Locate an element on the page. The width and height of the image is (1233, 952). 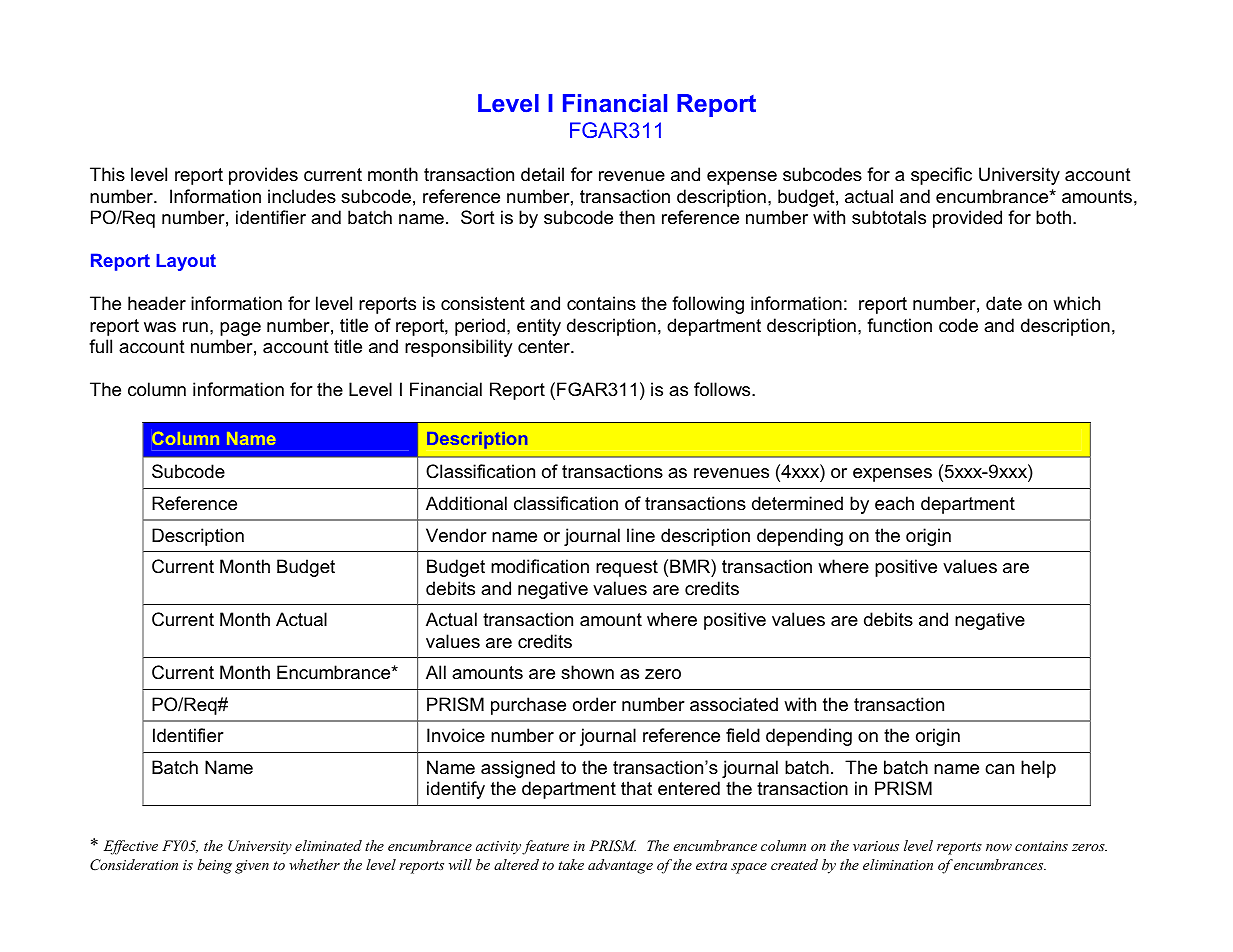
each is located at coordinates (894, 503).
